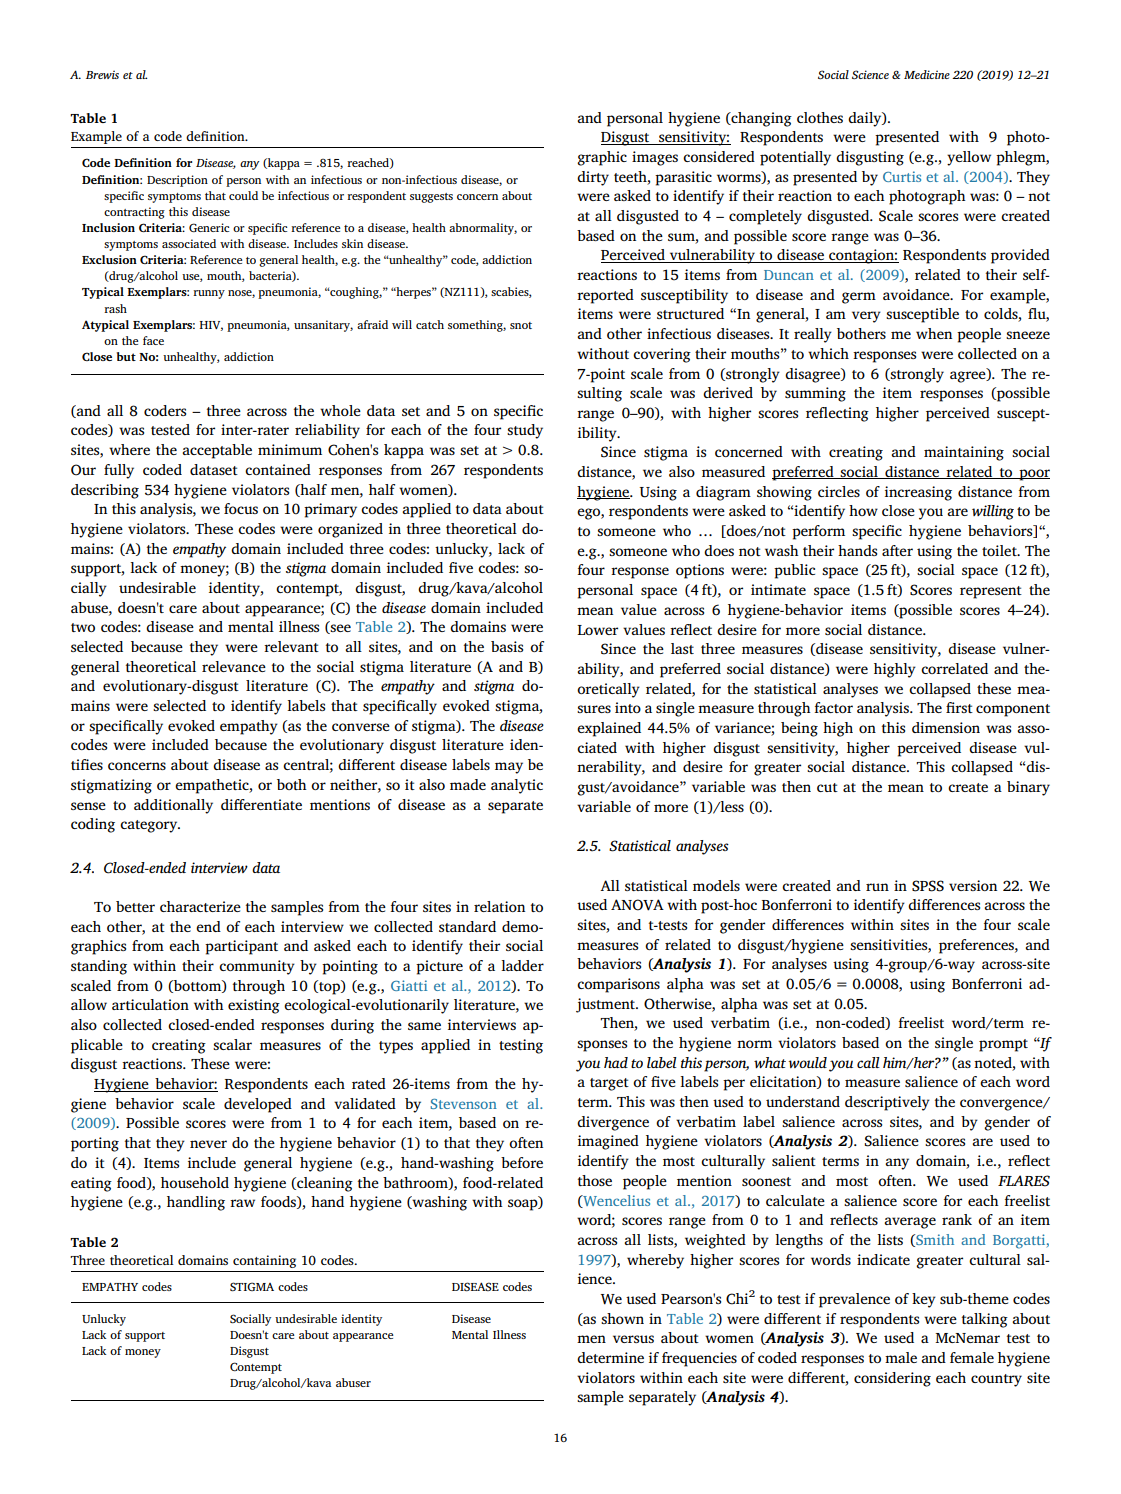  I want to click on dirty, so click(593, 178).
